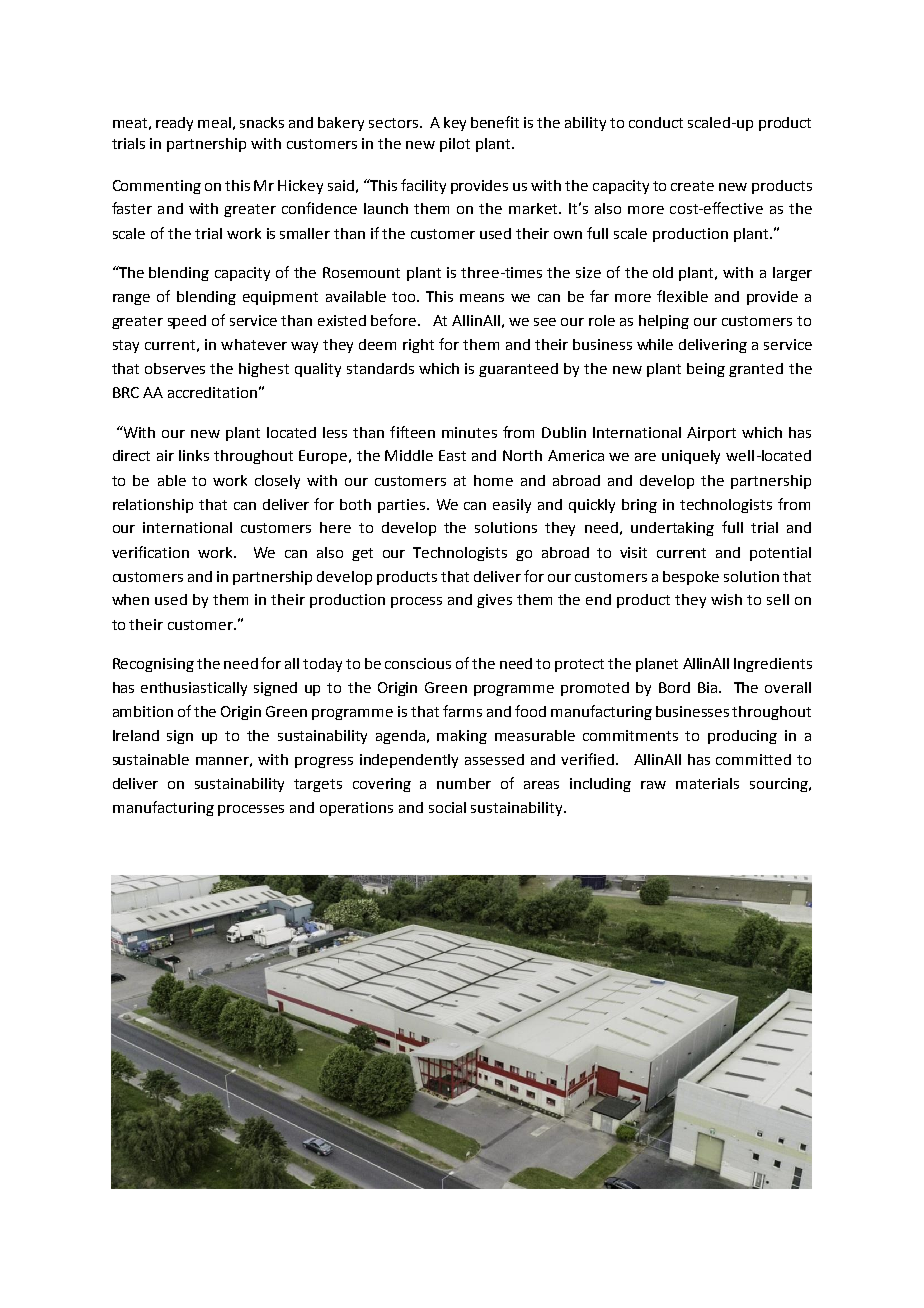 This page has height=1308, width=924. What do you see at coordinates (174, 124) in the page?
I see `ready` at bounding box center [174, 124].
